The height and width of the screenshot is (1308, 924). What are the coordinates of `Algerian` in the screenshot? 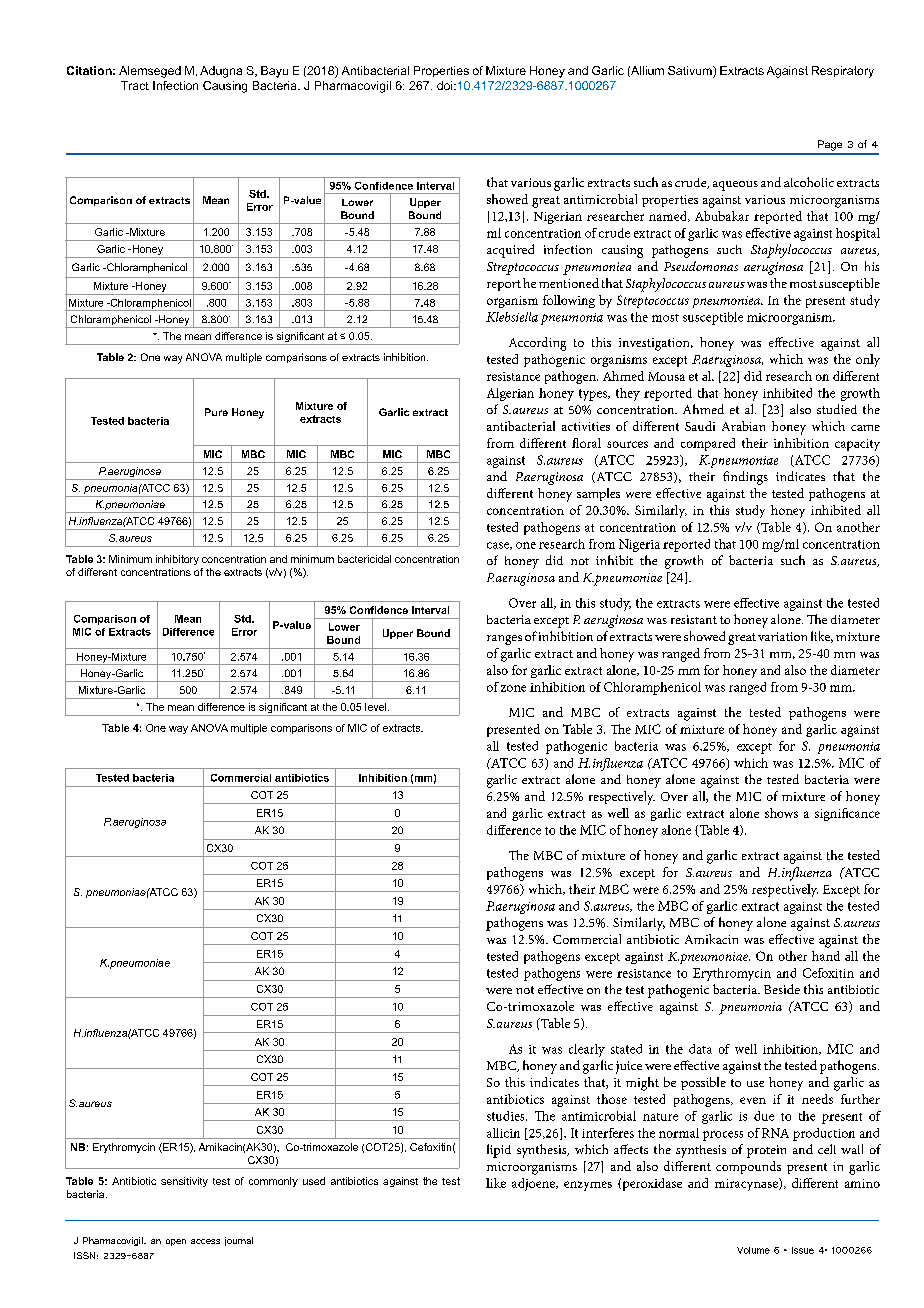 It's located at (510, 394).
